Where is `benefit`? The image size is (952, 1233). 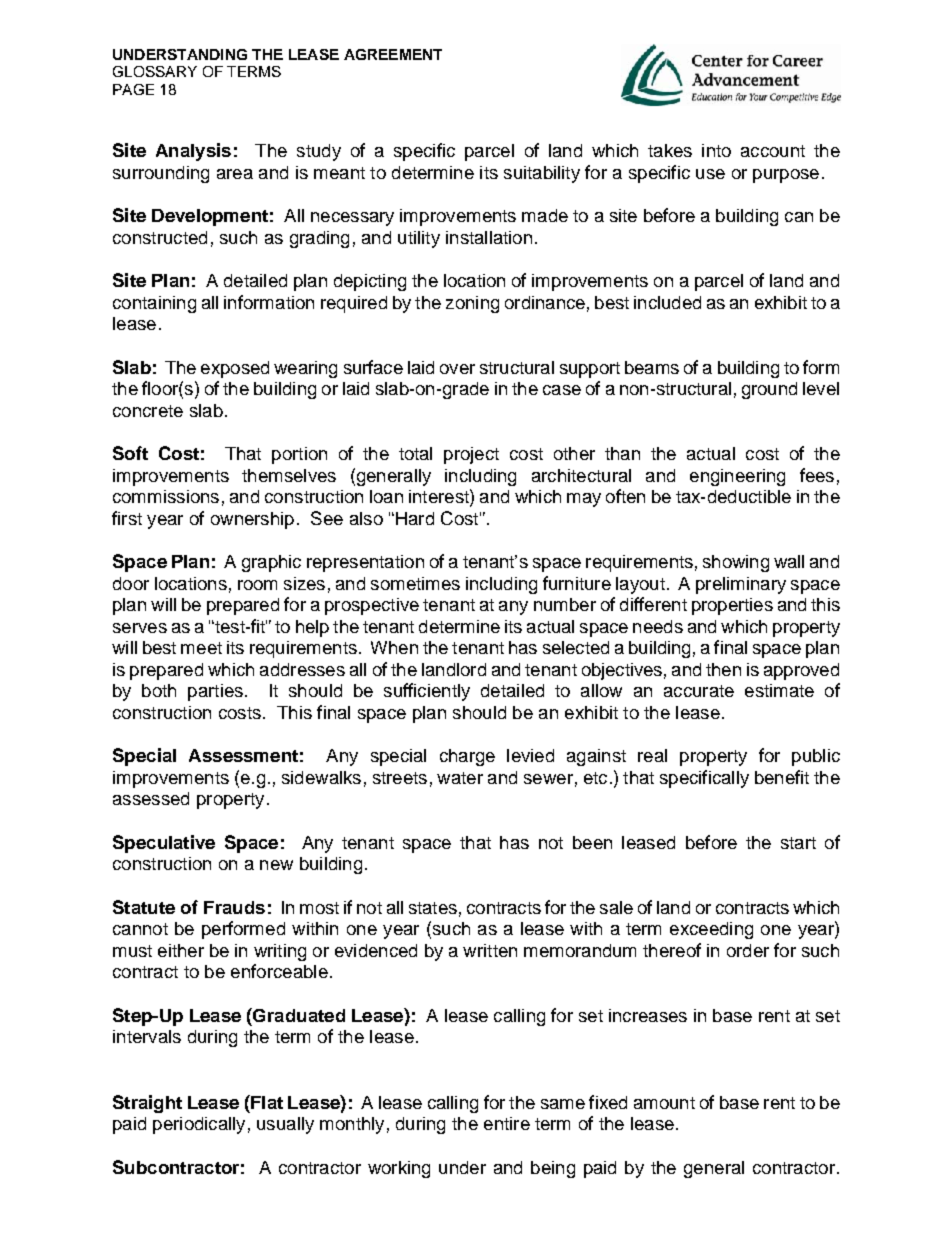
benefit is located at coordinates (782, 777).
